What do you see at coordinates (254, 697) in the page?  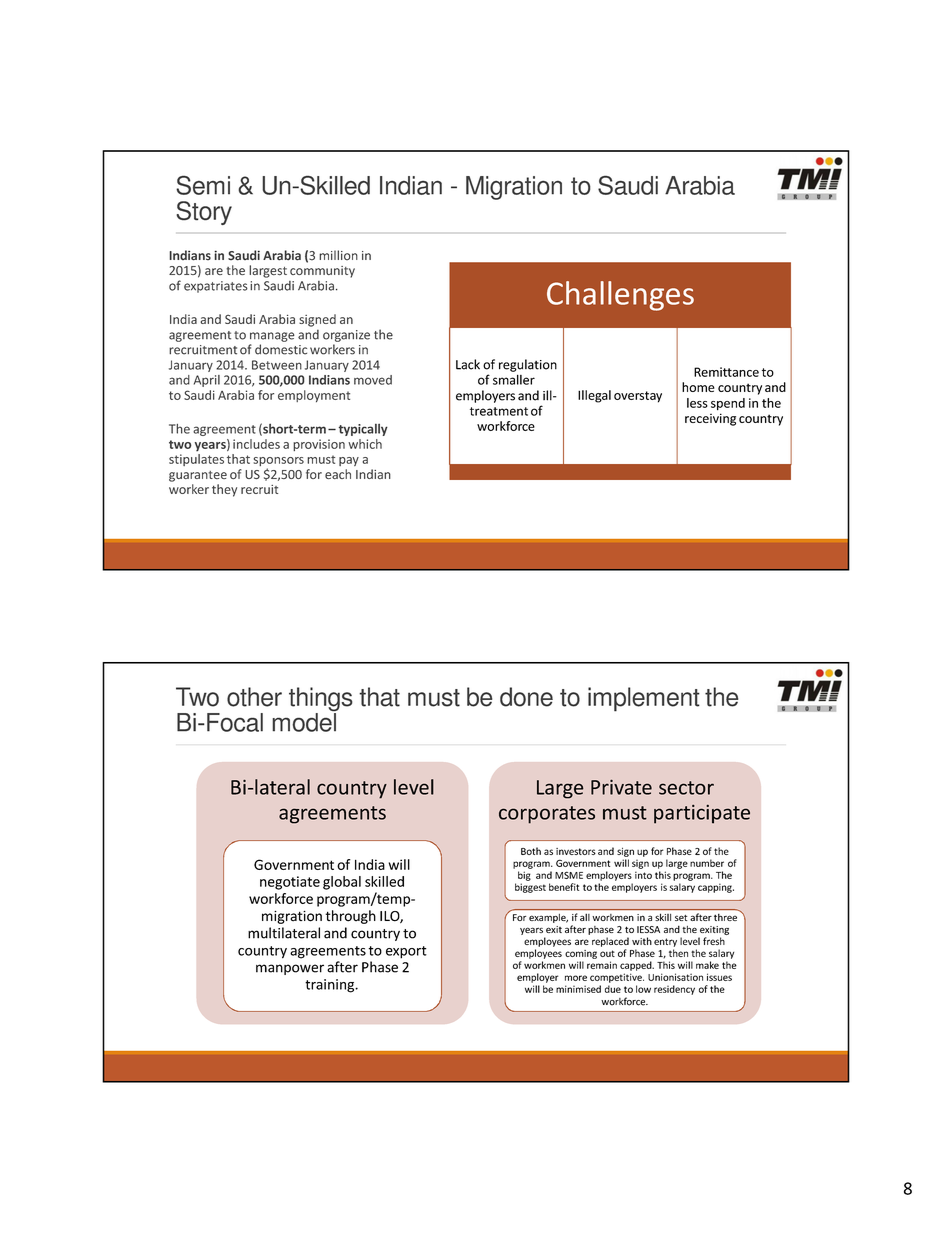 I see `other` at bounding box center [254, 697].
